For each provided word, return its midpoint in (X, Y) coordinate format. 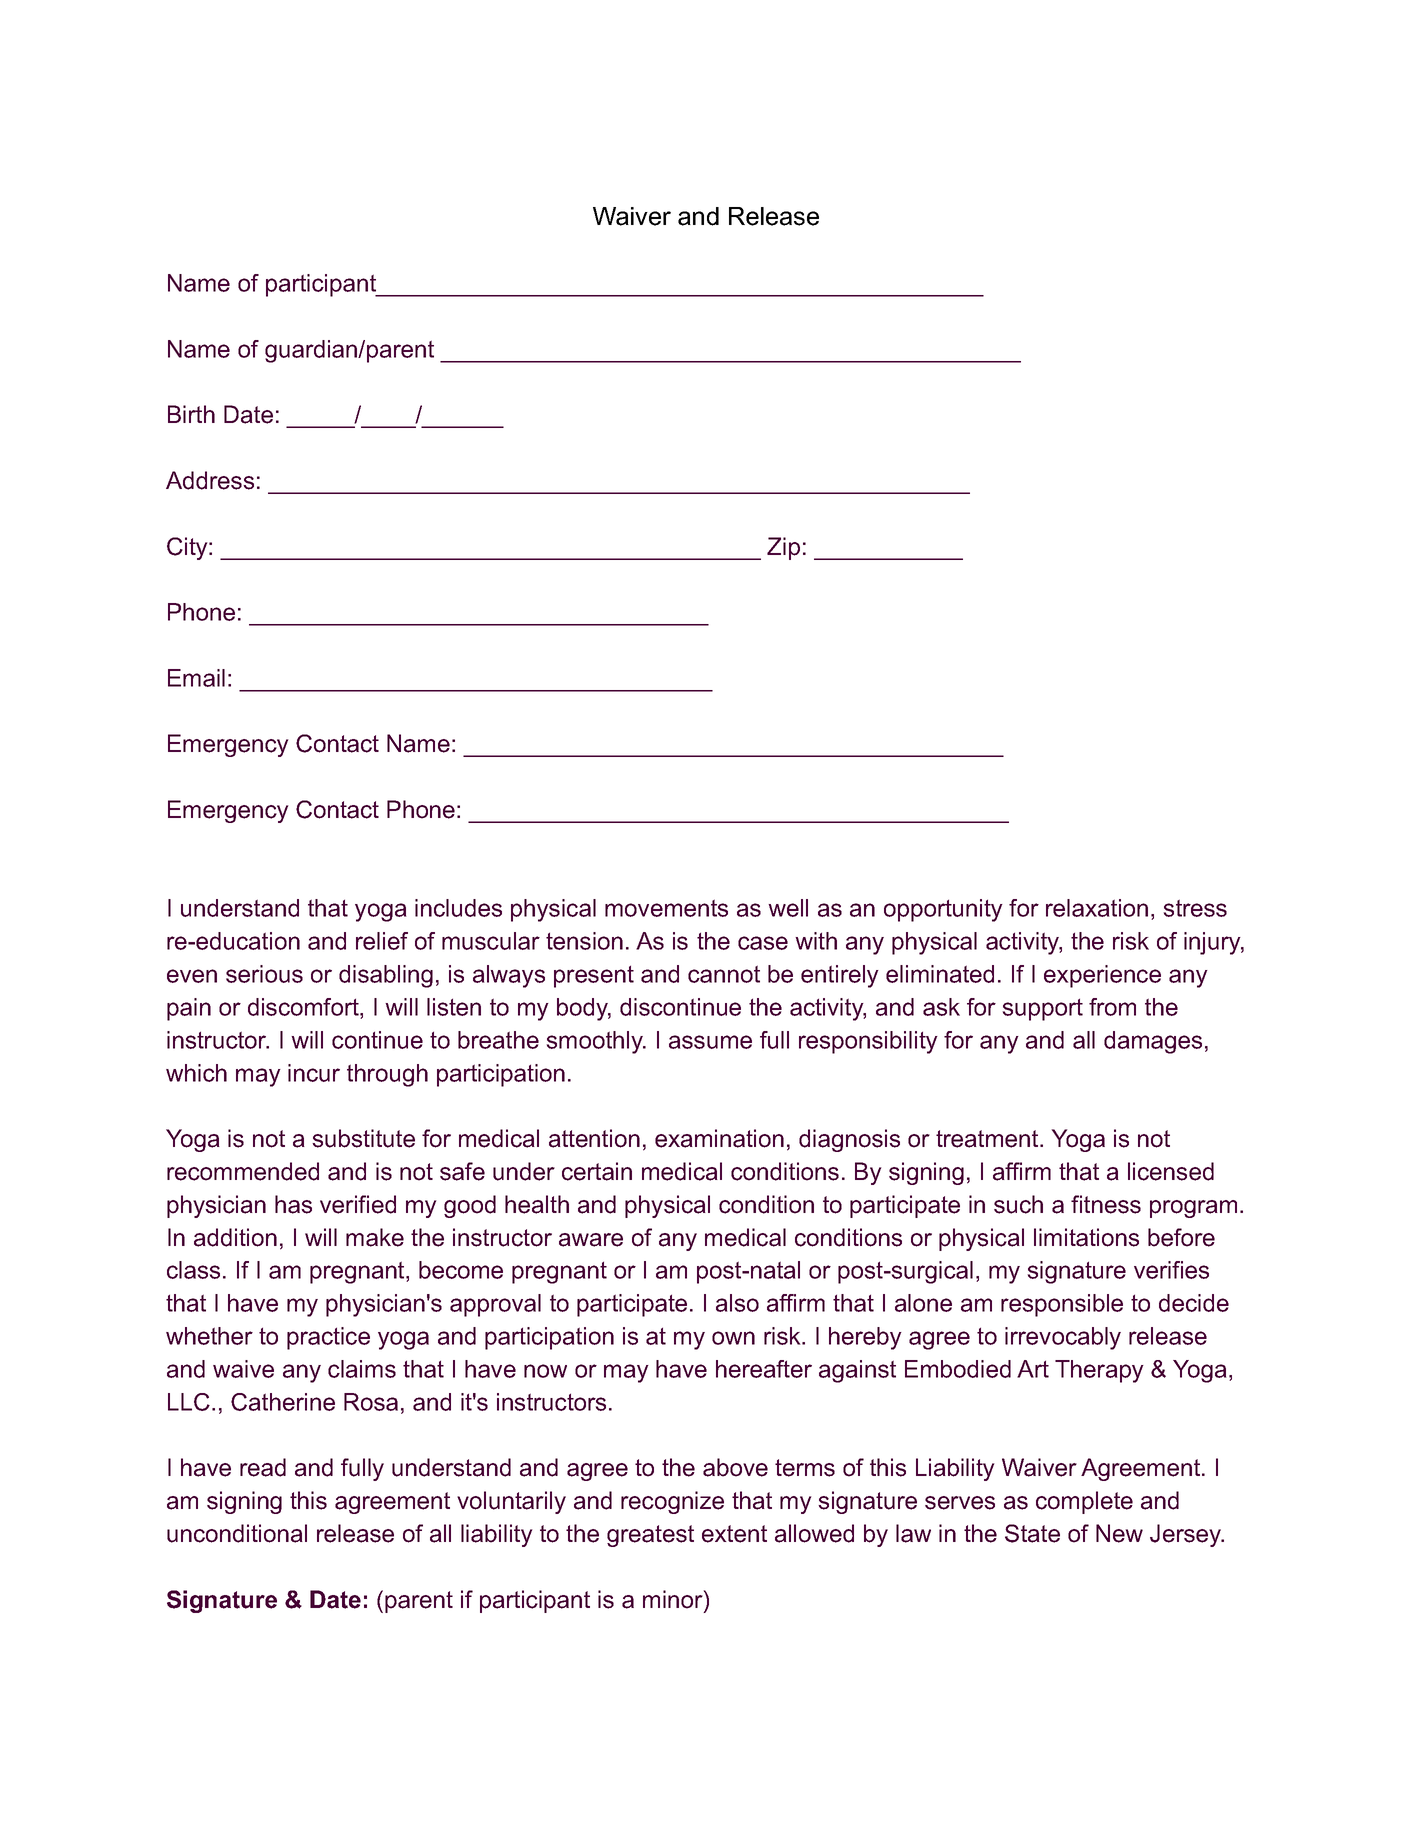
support (1043, 1009)
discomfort (304, 1007)
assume (710, 1042)
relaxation (1097, 908)
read (263, 1467)
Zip (783, 548)
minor (674, 1599)
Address (210, 480)
